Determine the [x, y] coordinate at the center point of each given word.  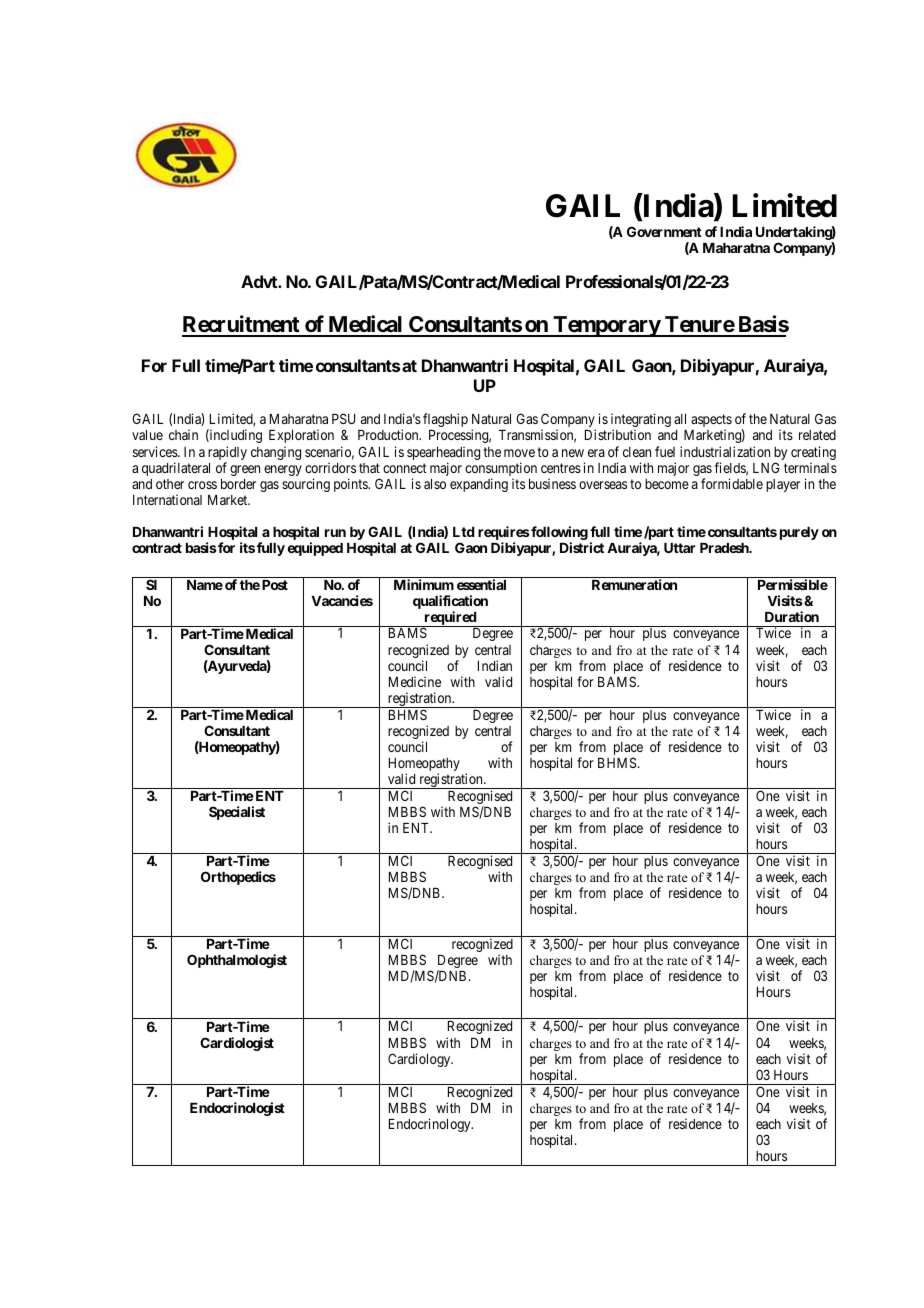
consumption [501, 470]
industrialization [725, 451]
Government [664, 231]
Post [275, 585]
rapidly [227, 454]
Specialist [237, 813]
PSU [343, 418]
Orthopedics [238, 878]
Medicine [415, 681]
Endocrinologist [237, 1109]
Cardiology [420, 1060]
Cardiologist [237, 1044]
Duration [792, 616]
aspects [711, 422]
